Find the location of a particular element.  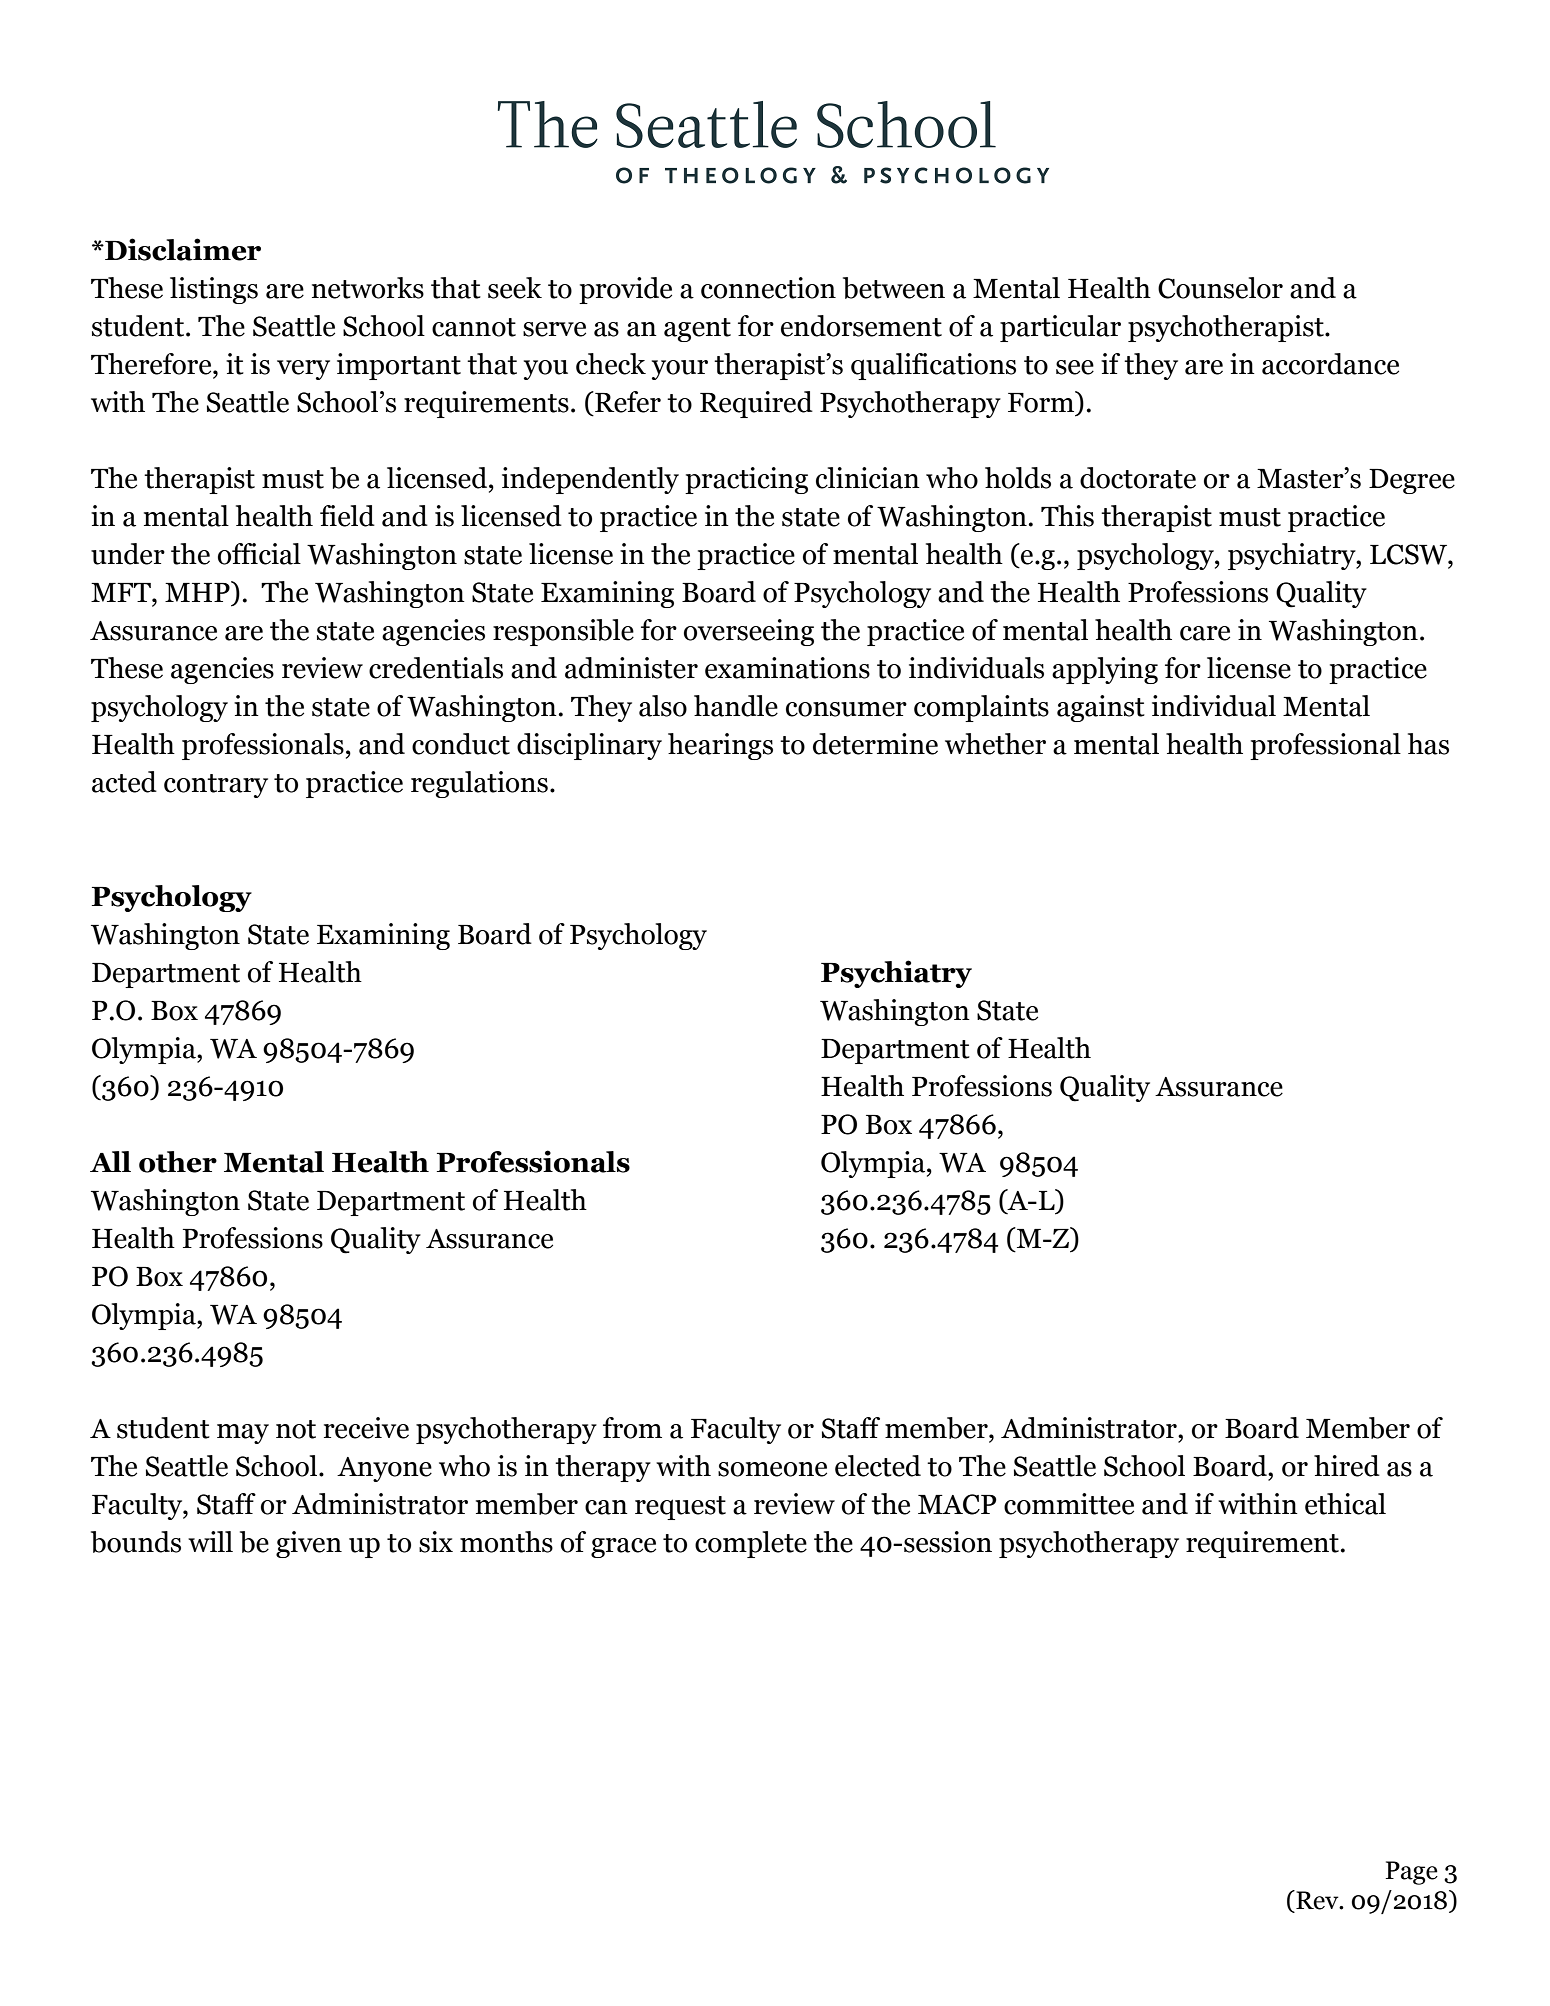

listings is located at coordinates (214, 290).
